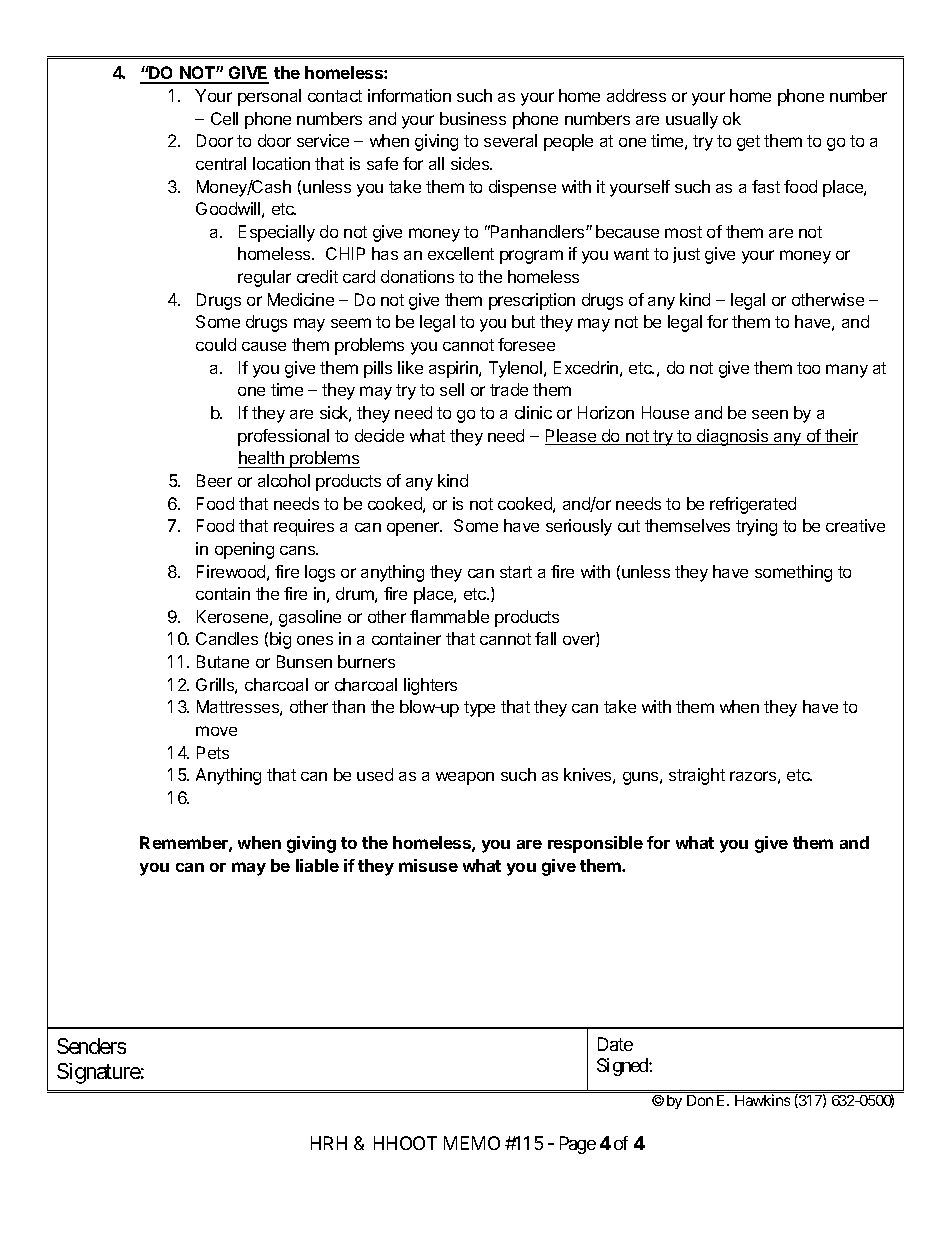 Image resolution: width=952 pixels, height=1233 pixels. Describe the element at coordinates (733, 437) in the image. I see `diagnosis` at that location.
